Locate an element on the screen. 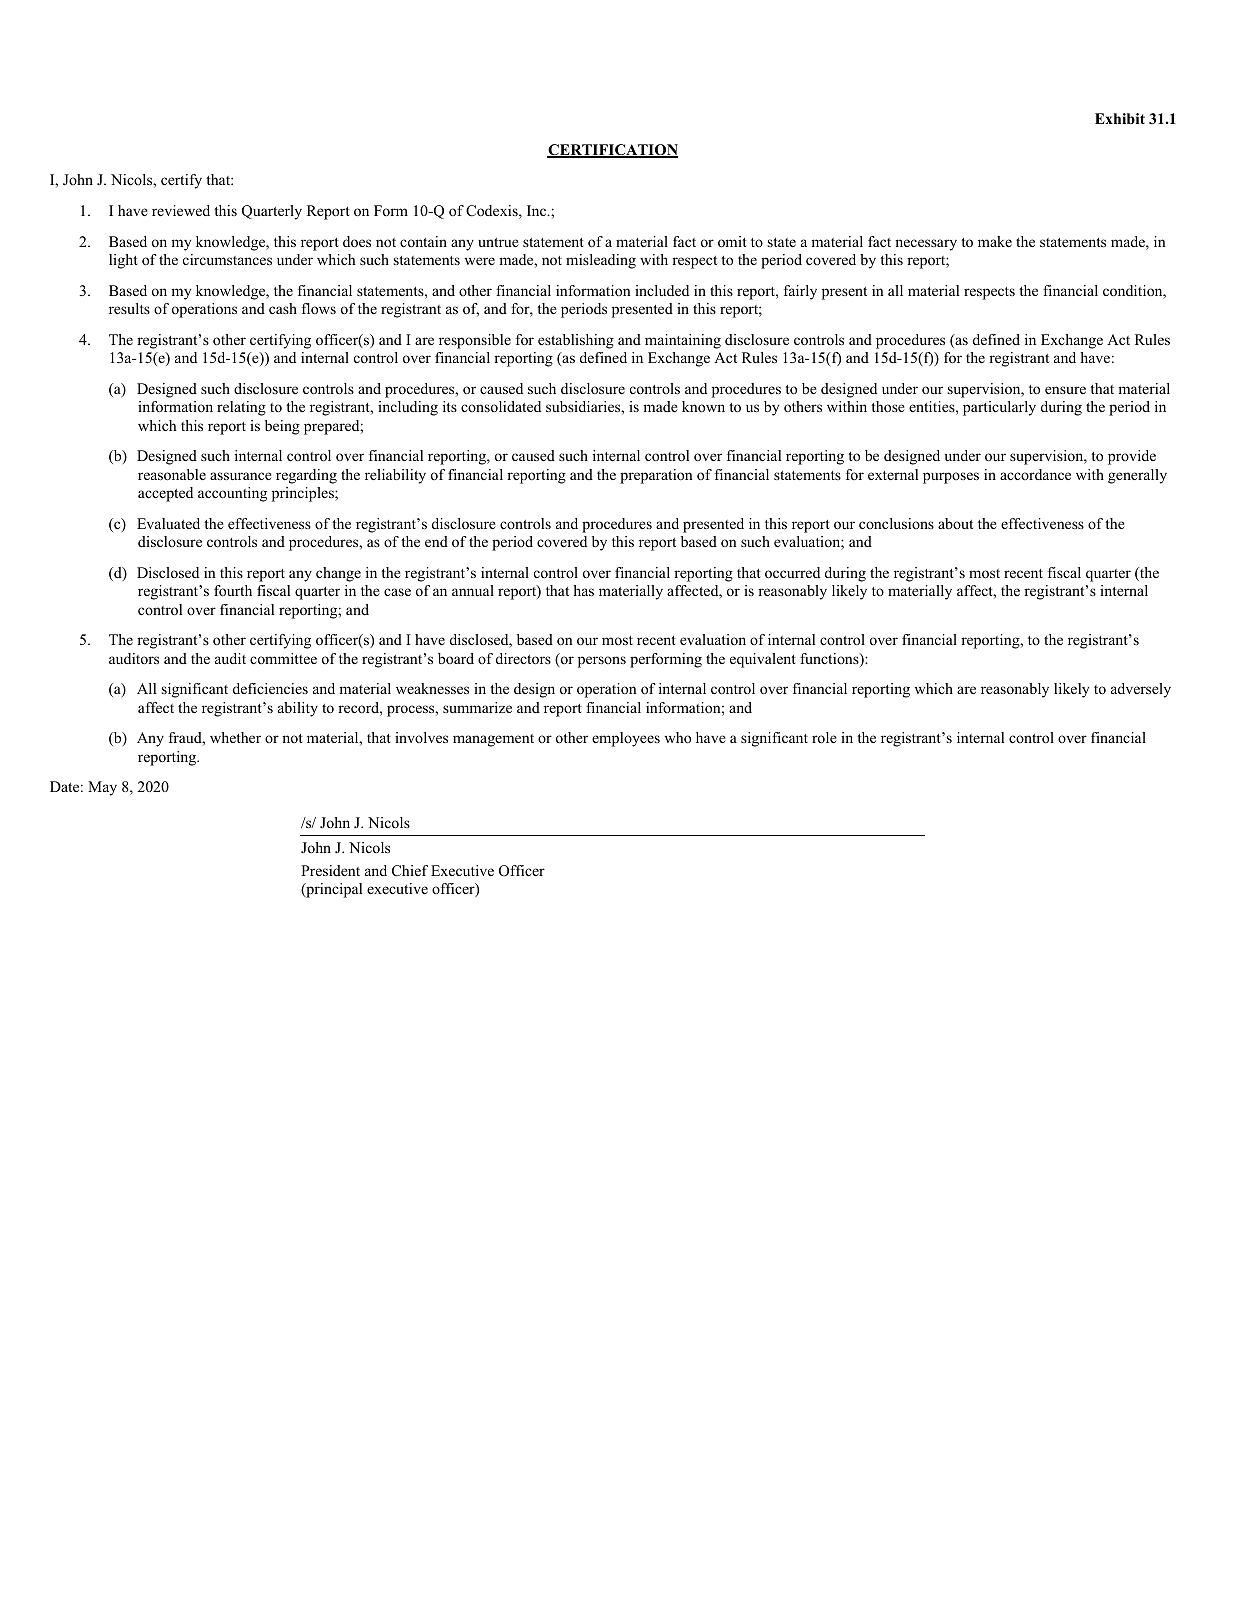  reviewed is located at coordinates (181, 210).
